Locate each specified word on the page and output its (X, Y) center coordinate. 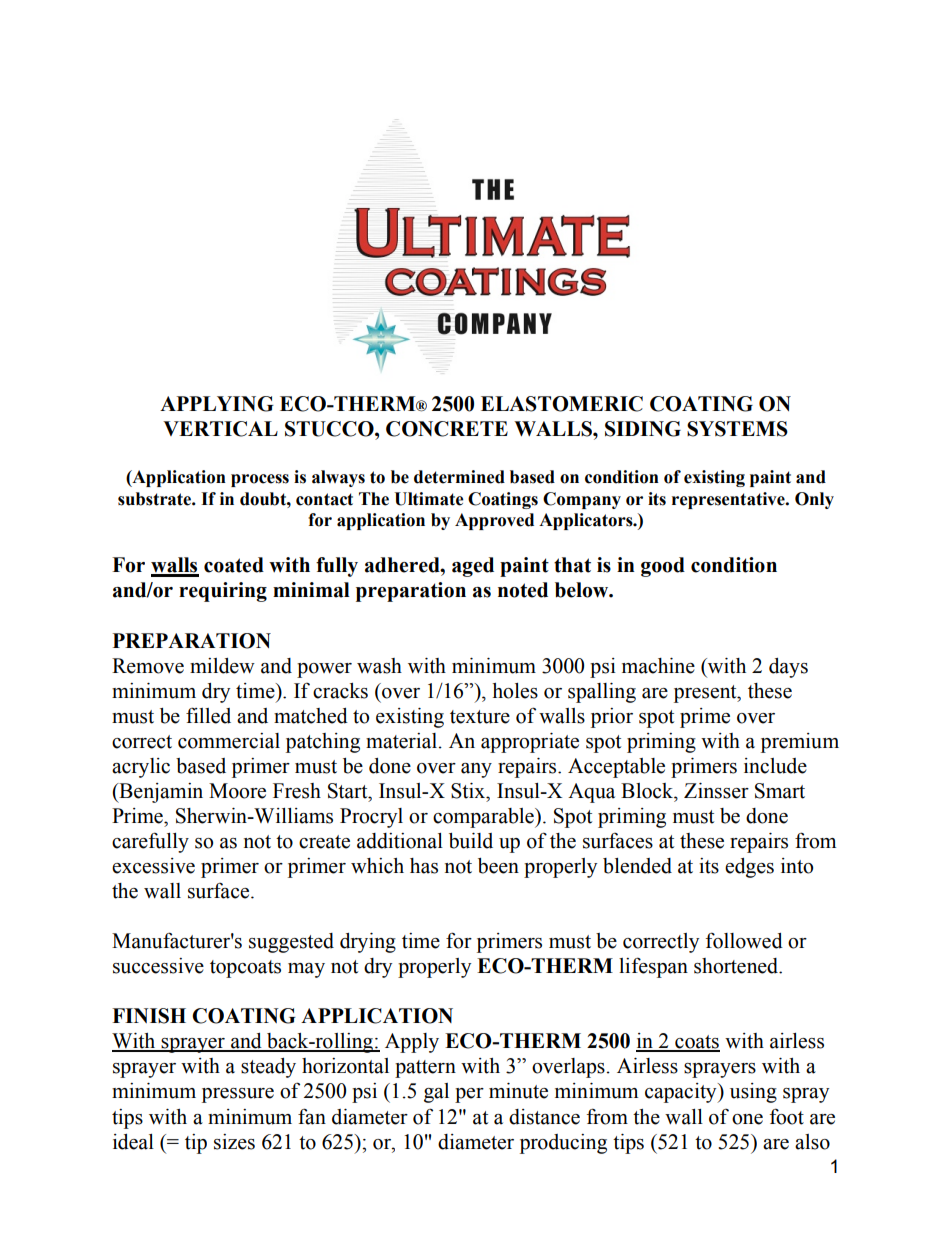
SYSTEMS (737, 429)
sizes (234, 1142)
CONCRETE (447, 429)
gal (436, 1093)
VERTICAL (220, 429)
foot (787, 1116)
